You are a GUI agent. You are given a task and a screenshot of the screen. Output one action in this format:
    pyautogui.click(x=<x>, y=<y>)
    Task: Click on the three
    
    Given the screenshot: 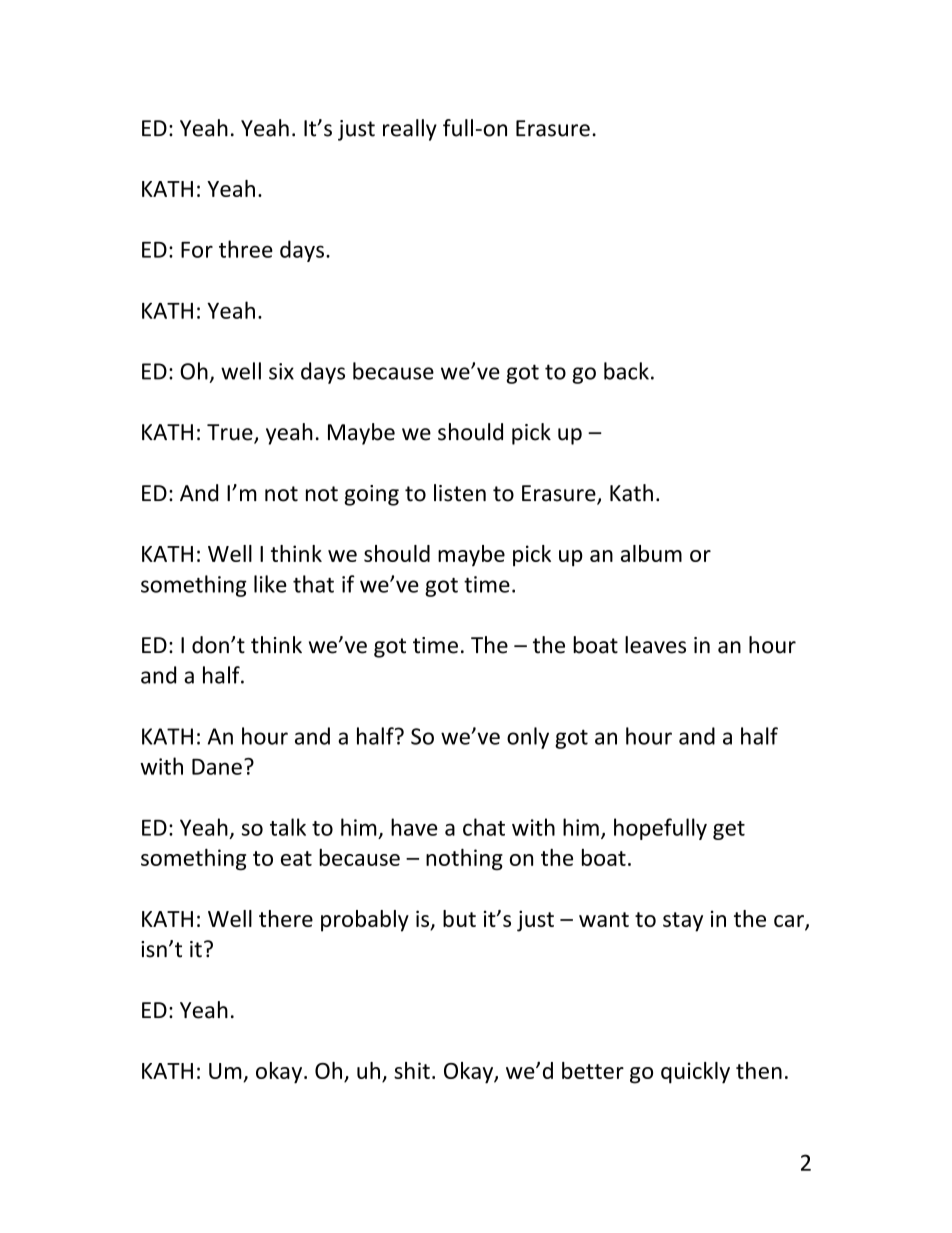 What is the action you would take?
    pyautogui.click(x=246, y=249)
